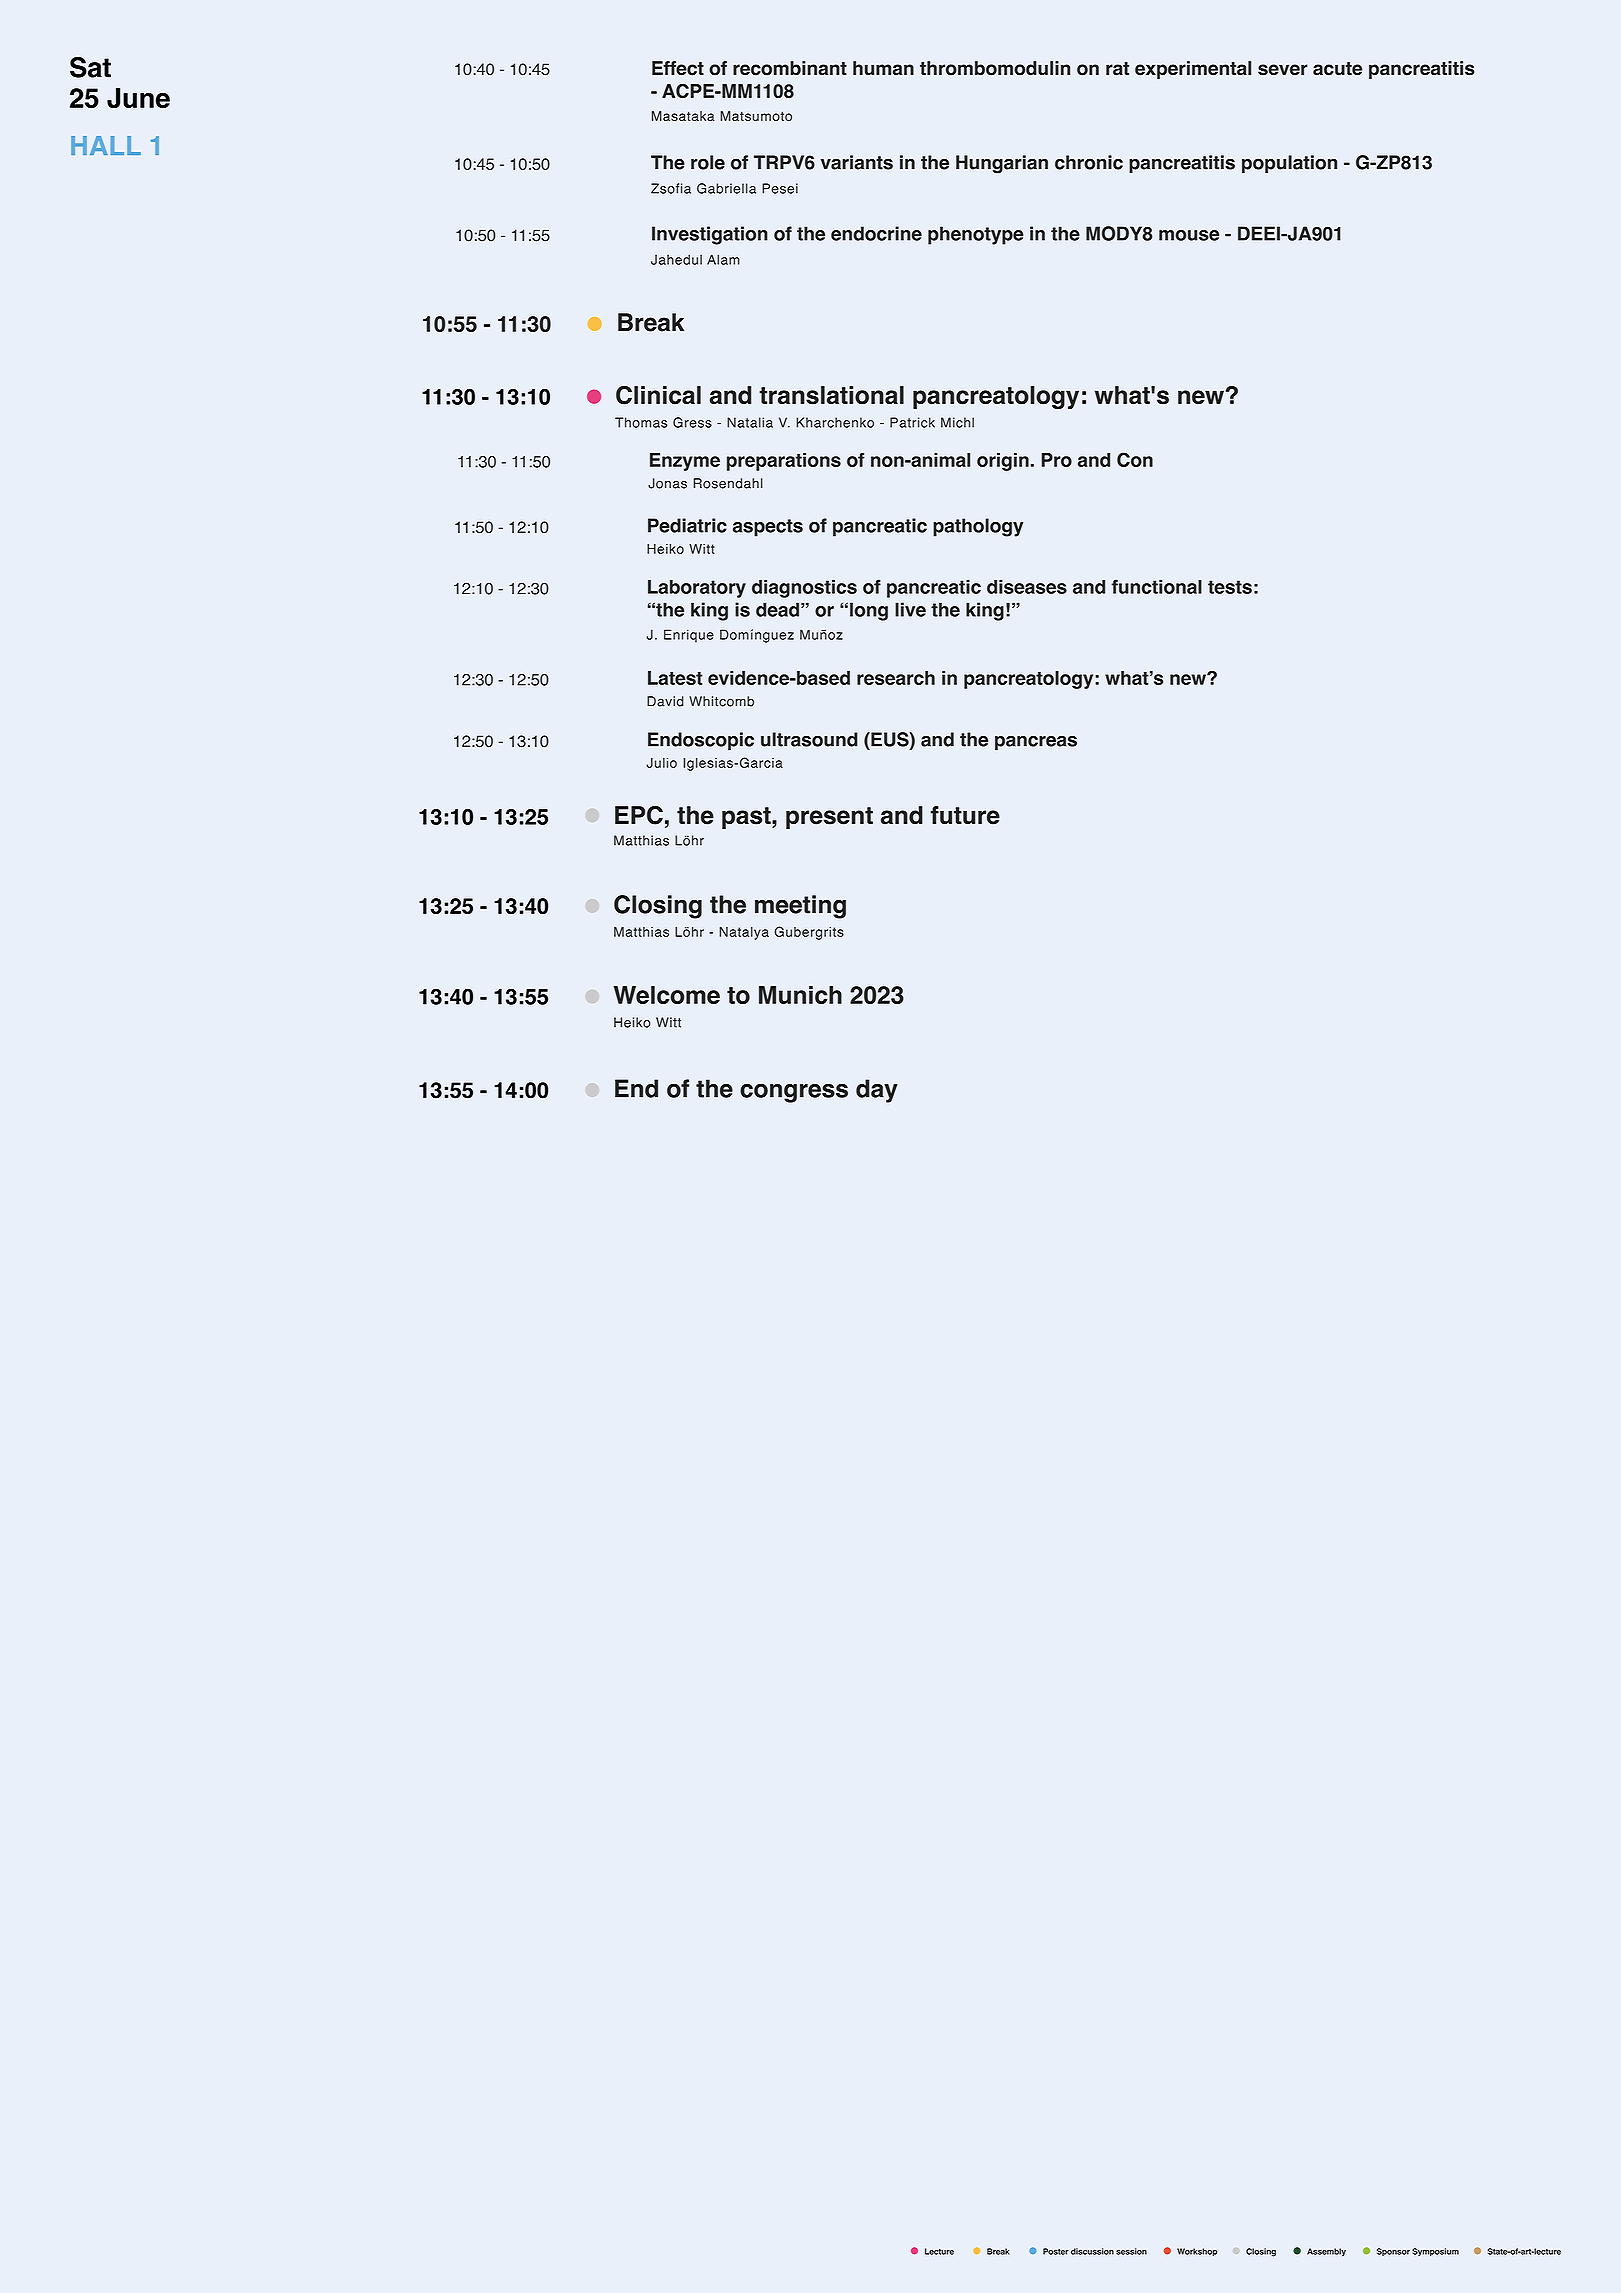  I want to click on Welcome, so click(666, 995).
